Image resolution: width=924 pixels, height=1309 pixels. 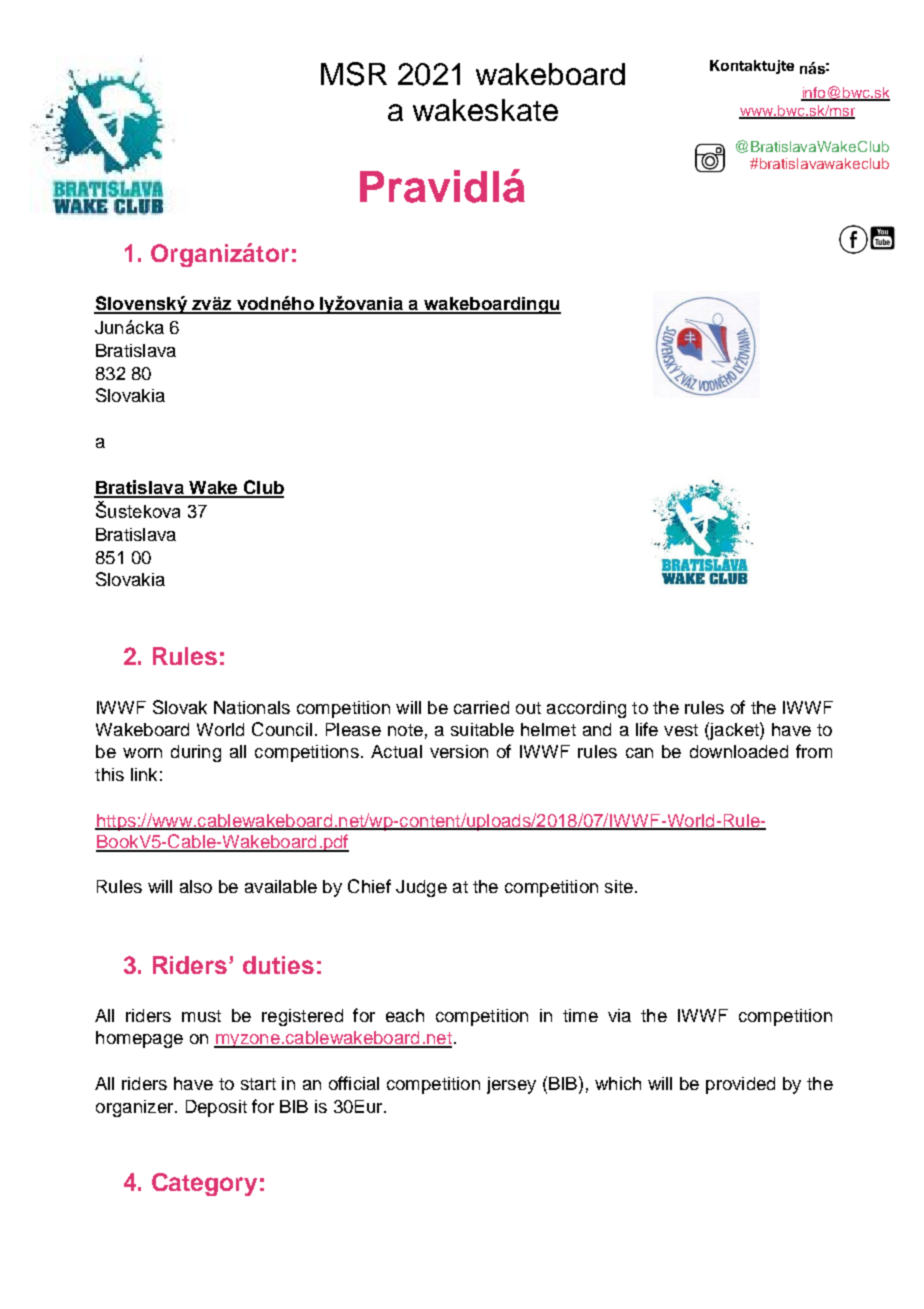 I want to click on site, so click(x=619, y=886).
